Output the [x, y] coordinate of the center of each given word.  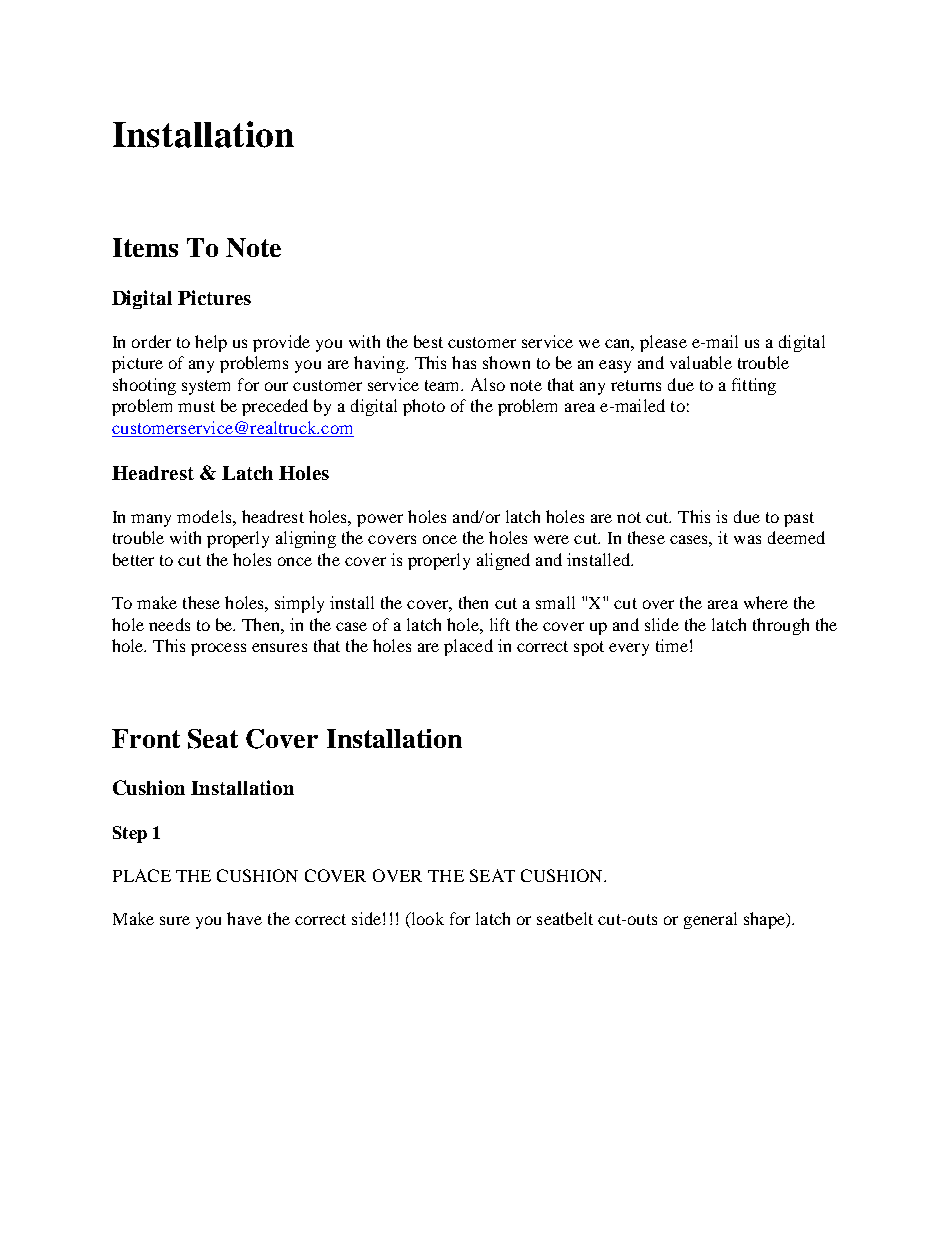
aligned [503, 561]
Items [145, 247]
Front [146, 738]
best [428, 341]
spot [589, 648]
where [766, 602]
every [629, 649]
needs [169, 624]
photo [424, 407]
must [196, 406]
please [663, 343]
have [244, 918]
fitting [754, 386]
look [426, 920]
